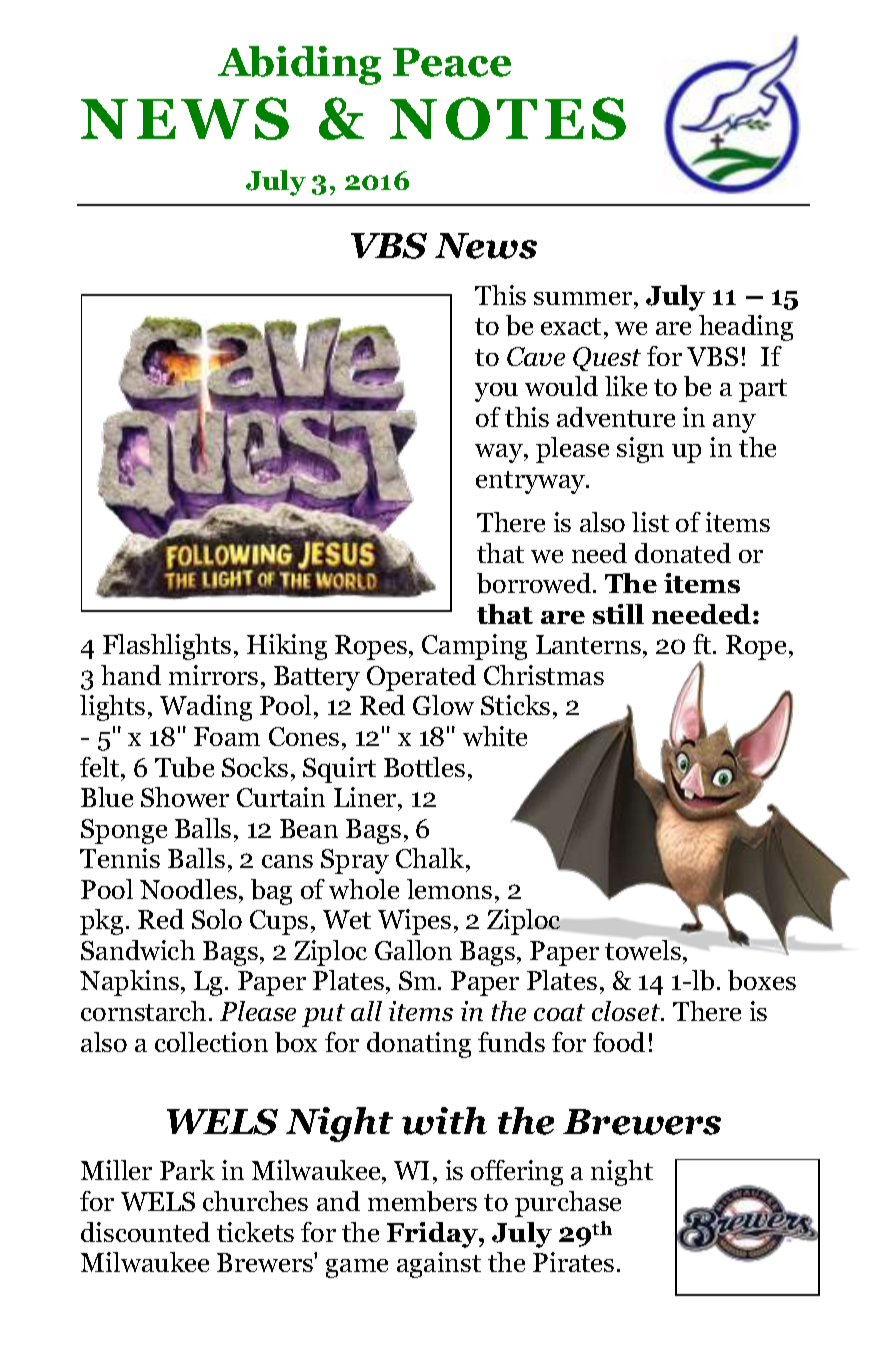 The image size is (887, 1372). Describe the element at coordinates (145, 1232) in the screenshot. I see `discounted` at that location.
